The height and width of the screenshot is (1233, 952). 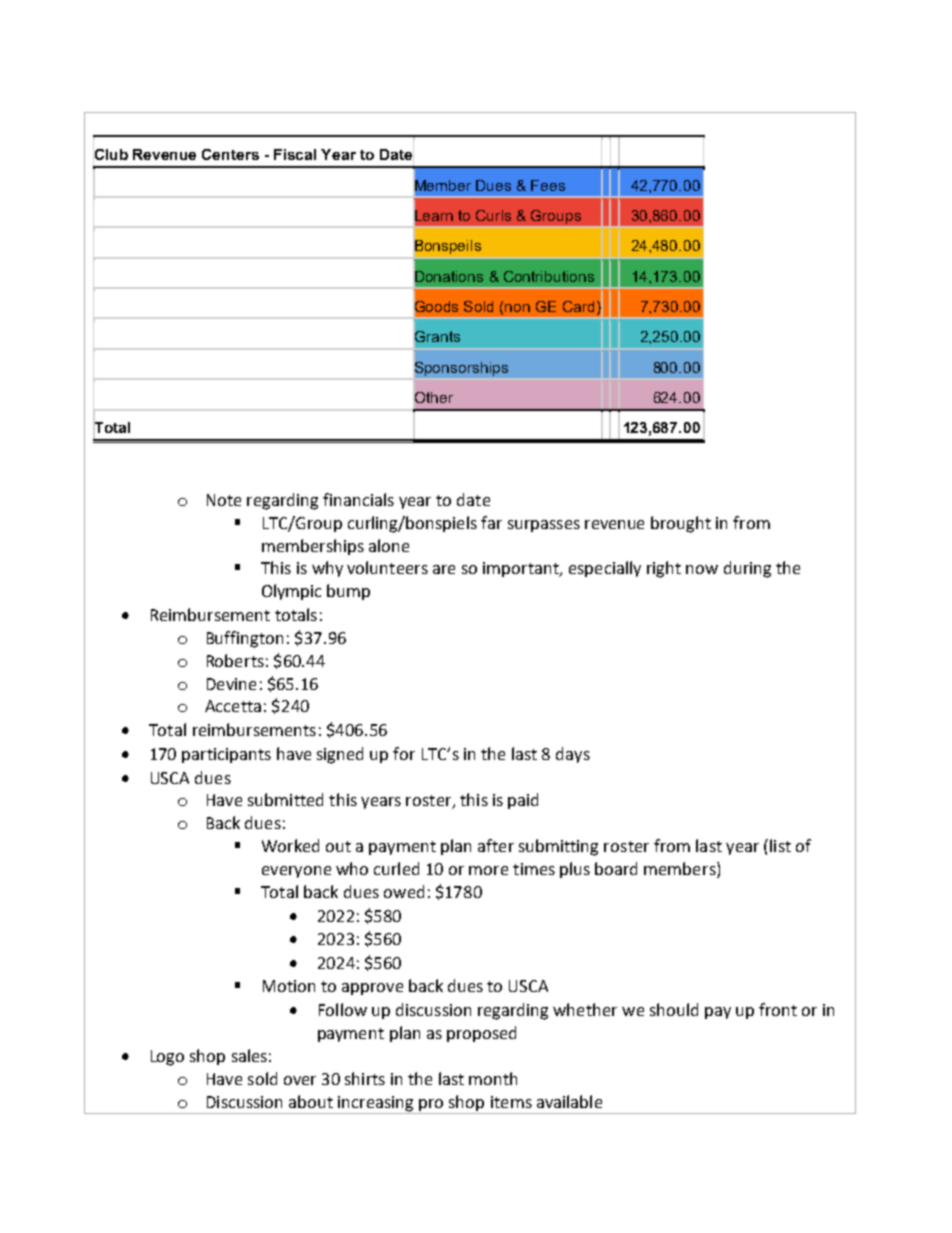 What do you see at coordinates (548, 185) in the screenshot?
I see `Fees` at bounding box center [548, 185].
